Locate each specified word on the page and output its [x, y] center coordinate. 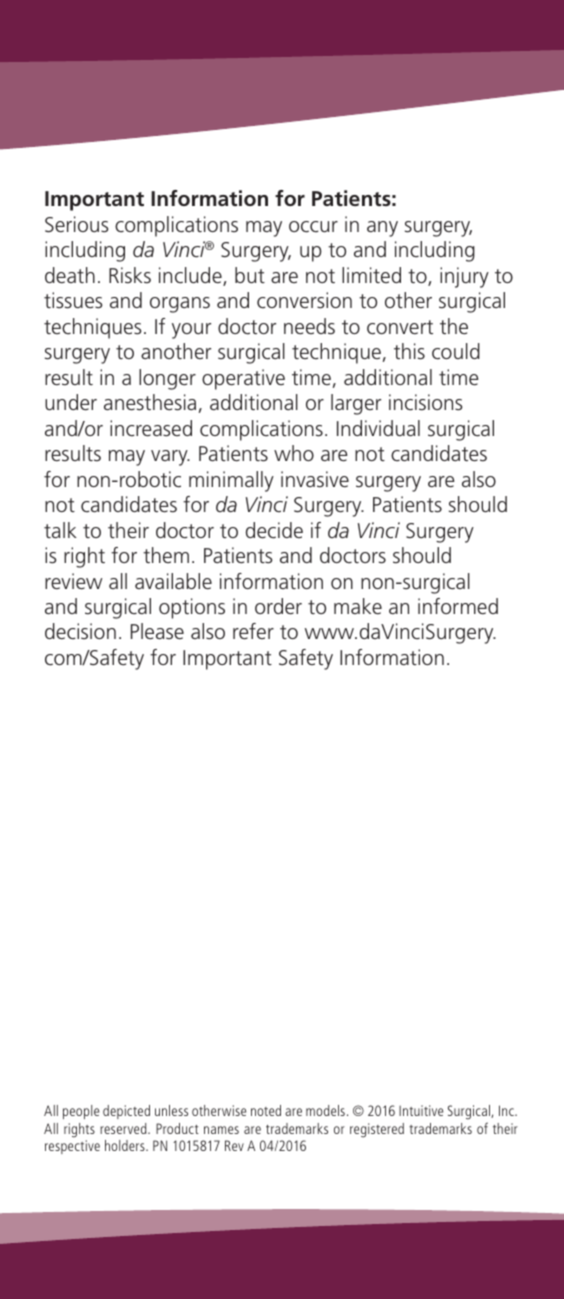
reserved [124, 1128]
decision [80, 631]
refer [253, 631]
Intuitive [421, 1110]
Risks [130, 275]
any [382, 229]
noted [266, 1110]
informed [458, 606]
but [250, 275]
